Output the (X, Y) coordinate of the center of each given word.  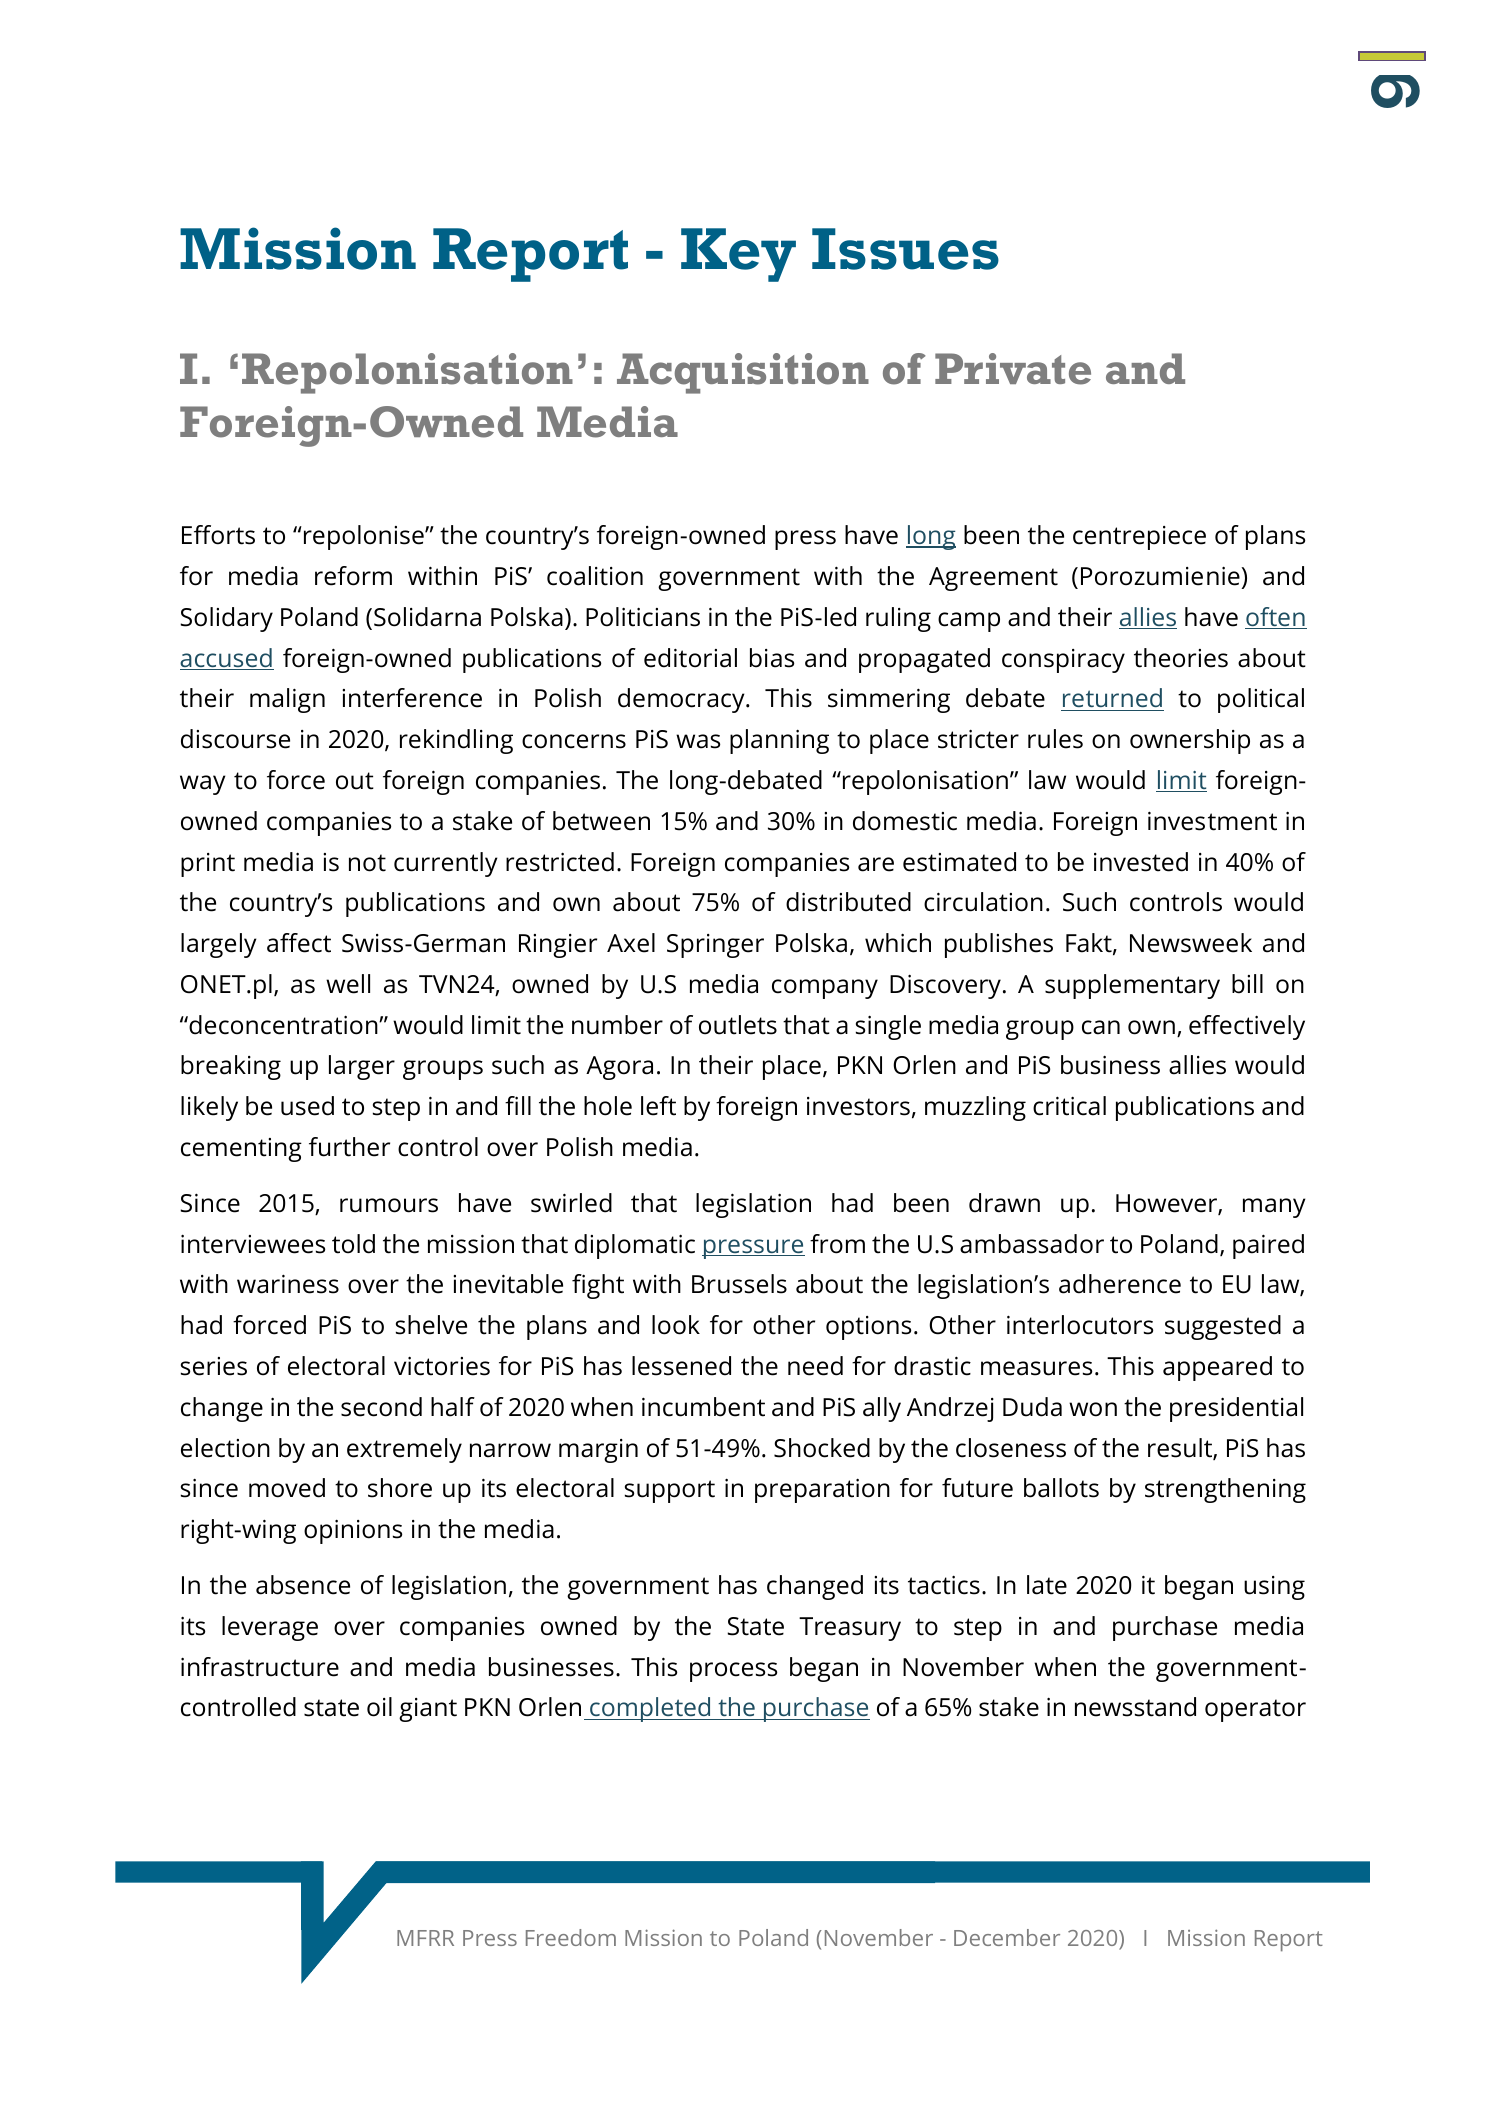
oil (379, 1707)
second (381, 1407)
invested (1141, 862)
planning (779, 741)
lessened (681, 1366)
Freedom (571, 1937)
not (367, 863)
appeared (1217, 1368)
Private (1013, 369)
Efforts (218, 535)
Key (738, 255)
